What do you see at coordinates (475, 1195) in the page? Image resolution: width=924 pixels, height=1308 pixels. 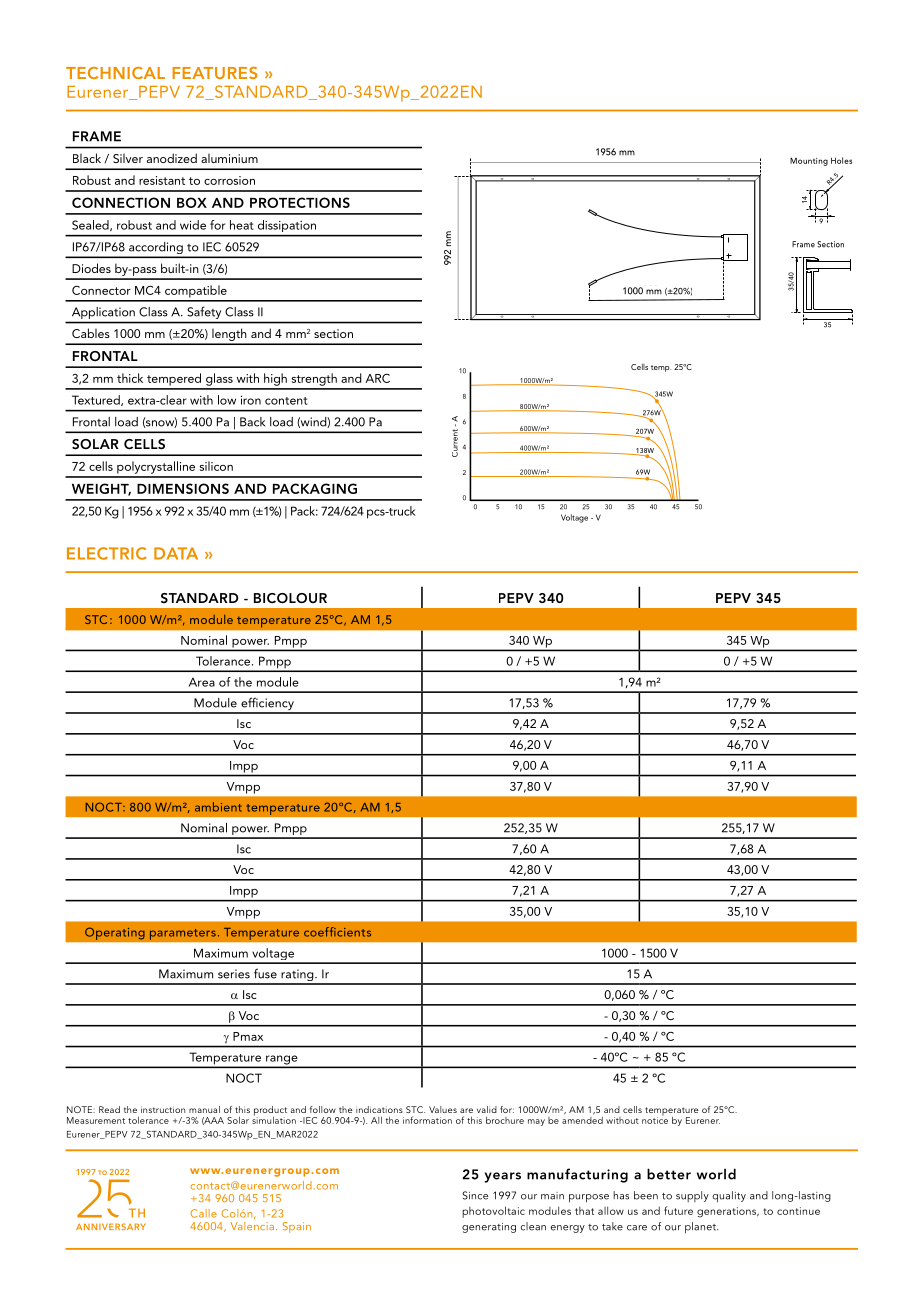 I see `Since` at bounding box center [475, 1195].
